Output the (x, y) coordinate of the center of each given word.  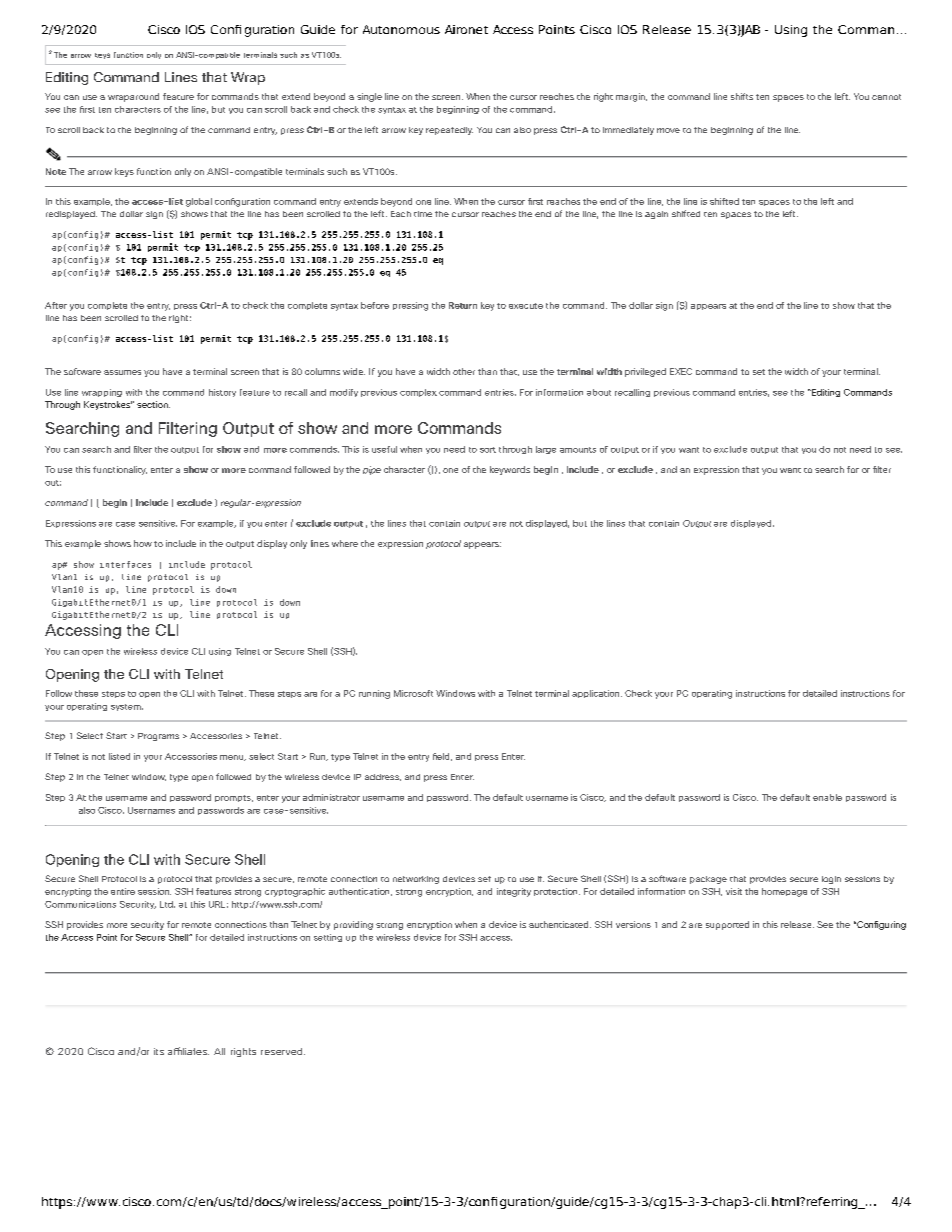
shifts (742, 96)
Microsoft (413, 693)
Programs (158, 737)
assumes (122, 372)
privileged (645, 372)
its (159, 1051)
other (464, 371)
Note (56, 171)
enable (827, 797)
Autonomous (401, 29)
